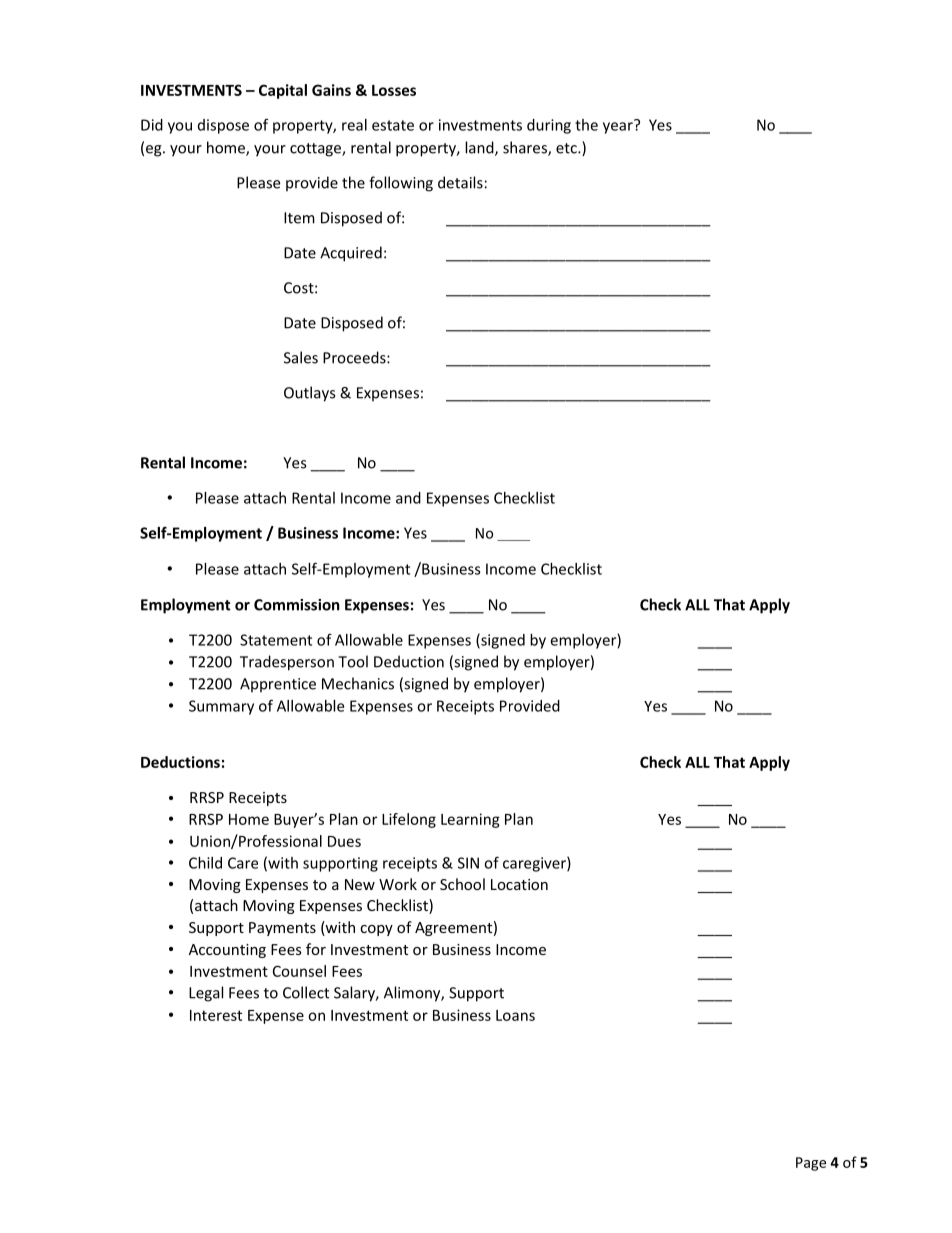 The image size is (952, 1233). I want to click on Child, so click(205, 863).
